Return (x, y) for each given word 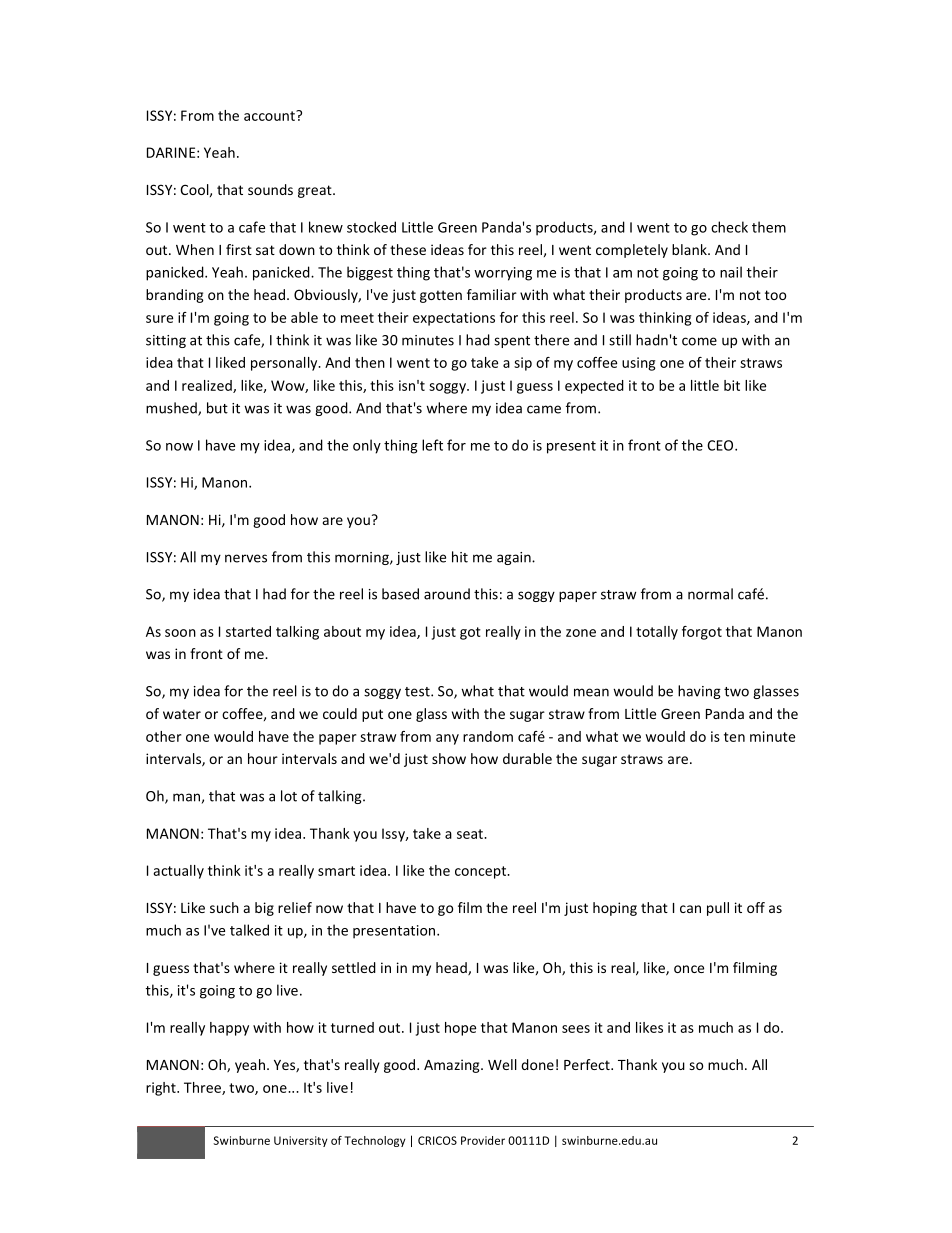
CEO (721, 445)
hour (263, 758)
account (270, 116)
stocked (371, 227)
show (449, 758)
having (699, 692)
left (432, 445)
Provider (483, 1140)
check (729, 227)
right (162, 1089)
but (217, 408)
